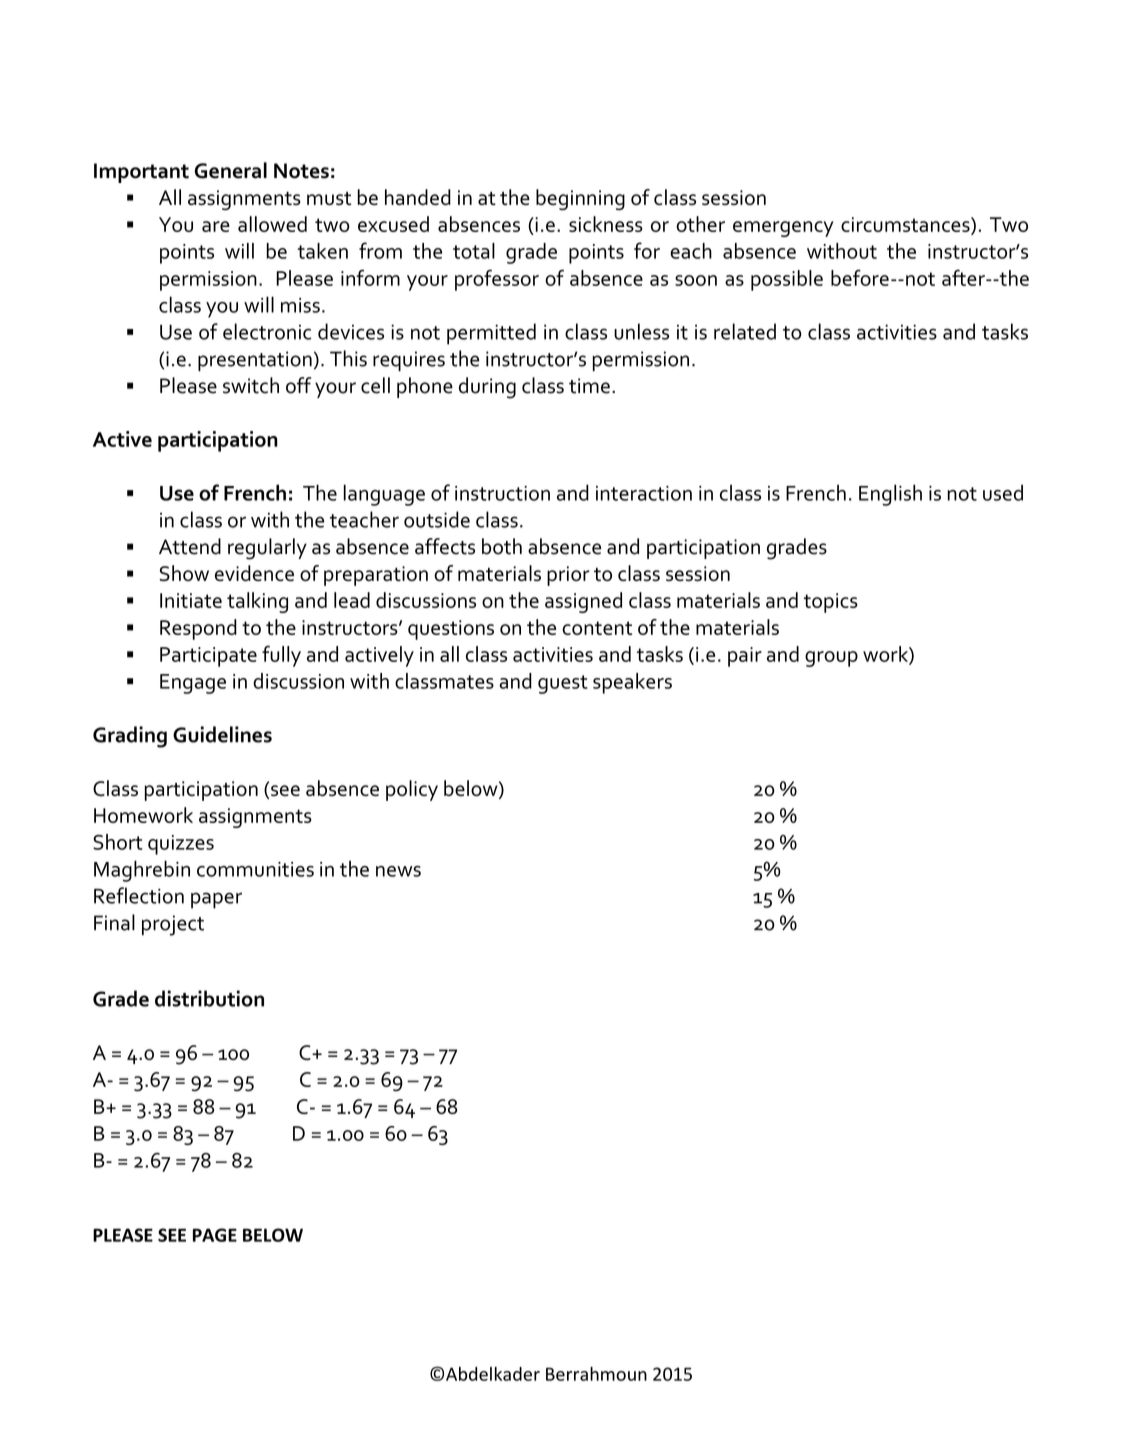  I want to click on distribution, so click(209, 998).
